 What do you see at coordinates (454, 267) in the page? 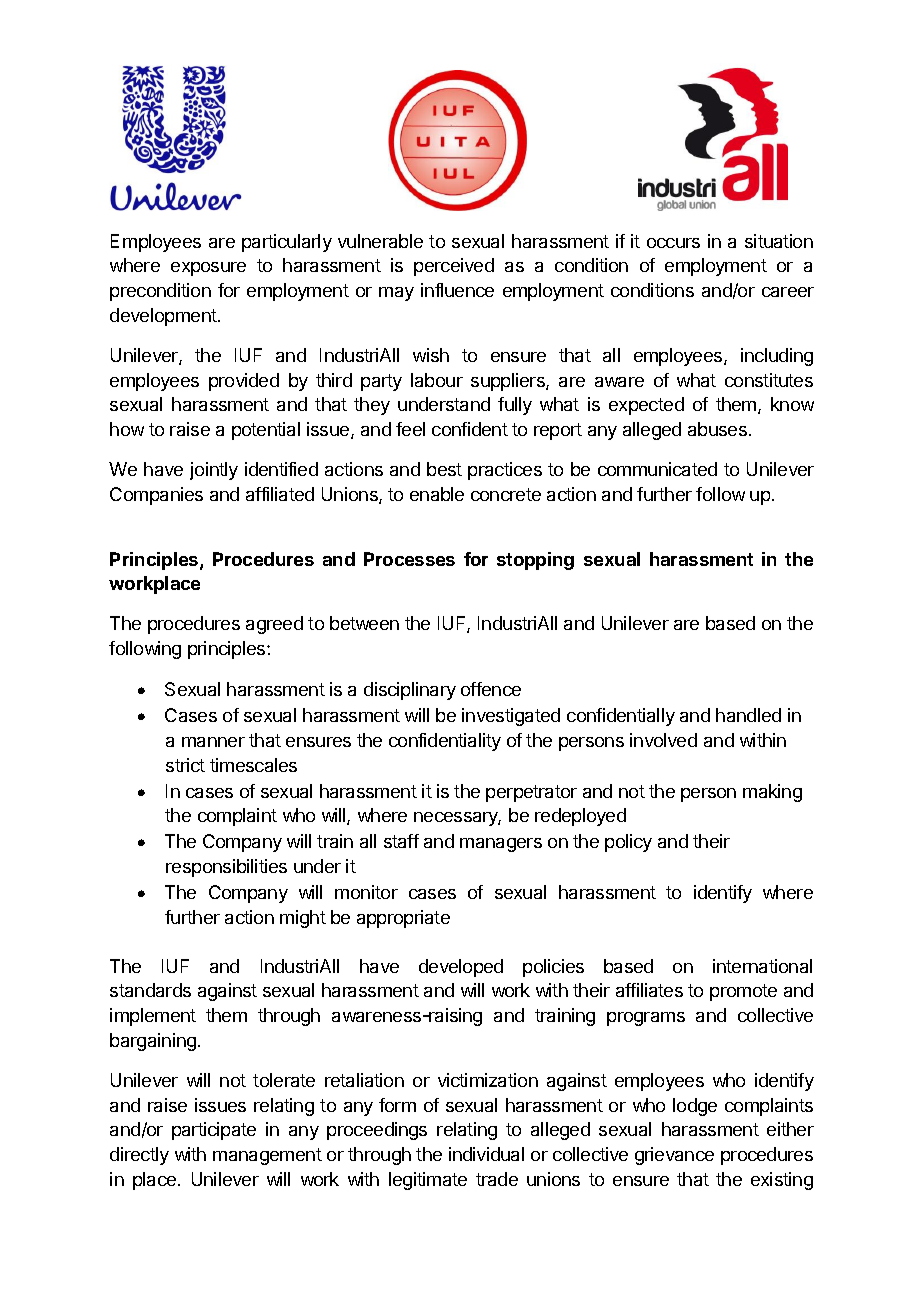
I see `perceived` at bounding box center [454, 267].
